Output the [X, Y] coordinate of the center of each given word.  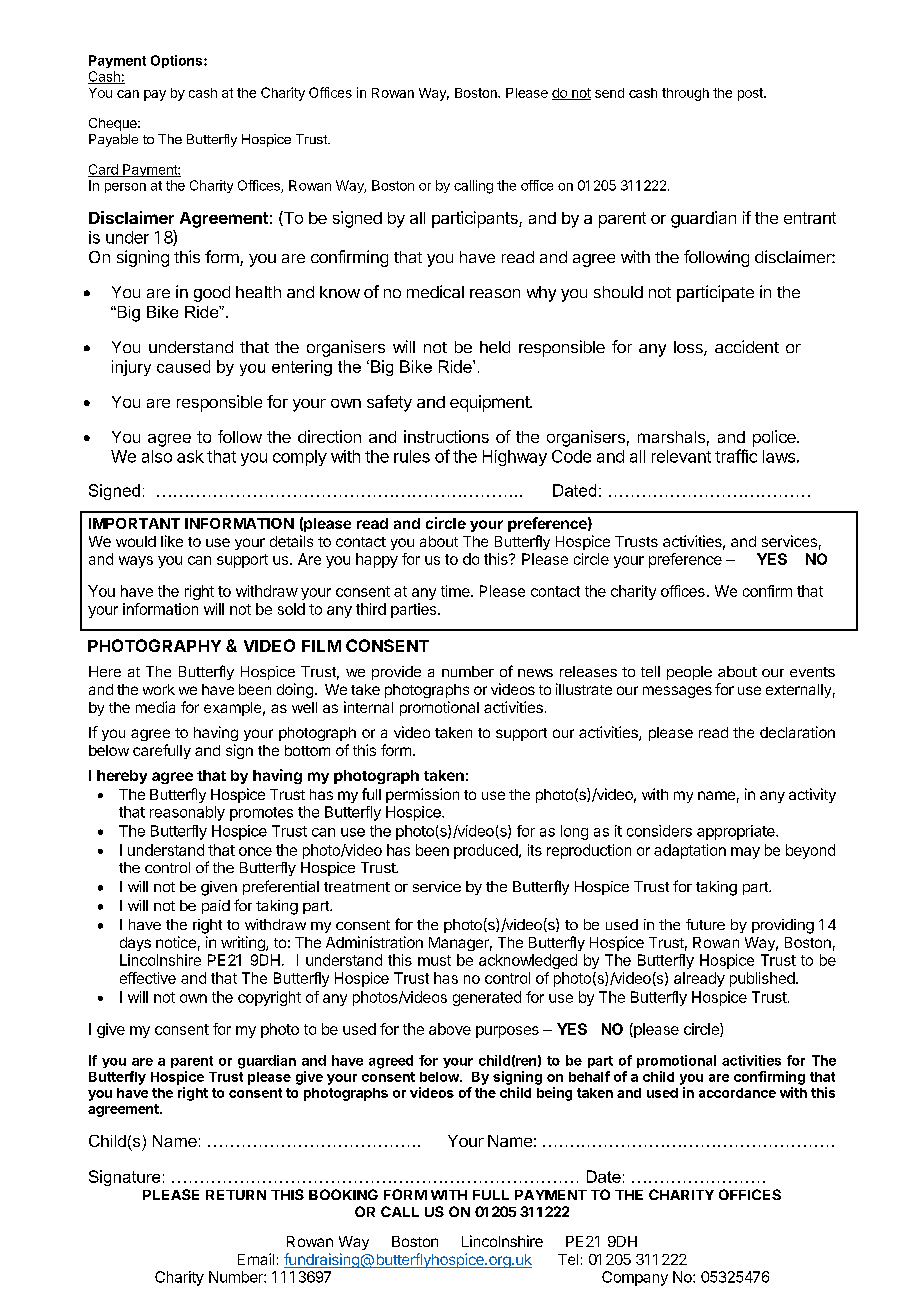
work [159, 689]
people [689, 673]
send [609, 93]
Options [178, 61]
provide [396, 673]
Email [256, 1259]
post [751, 94]
